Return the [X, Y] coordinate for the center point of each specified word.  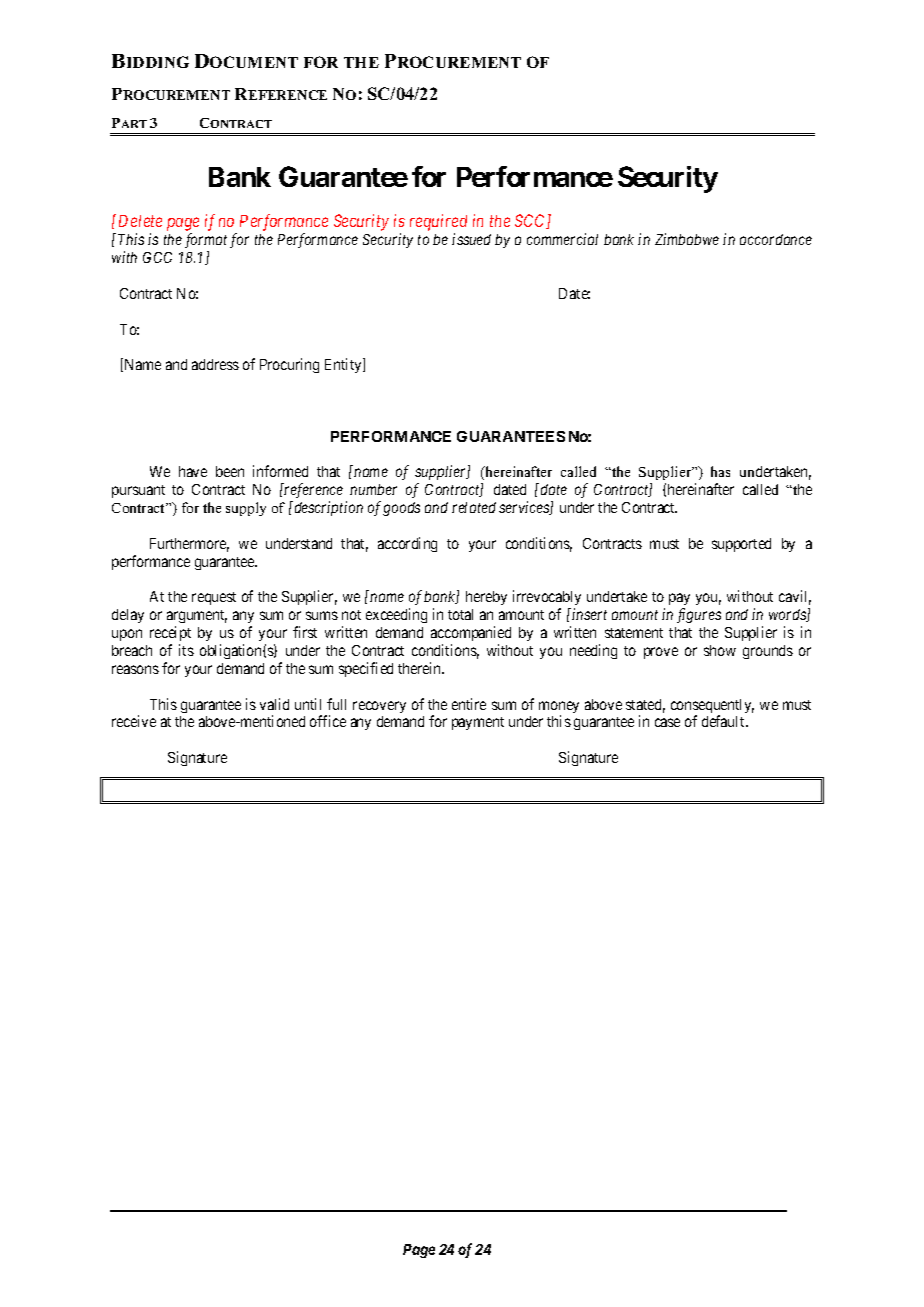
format [206, 240]
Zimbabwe [687, 239]
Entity [344, 365]
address [215, 364]
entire [469, 704]
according [407, 544]
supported [741, 545]
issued [471, 239]
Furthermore [189, 545]
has [720, 471]
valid [274, 704]
